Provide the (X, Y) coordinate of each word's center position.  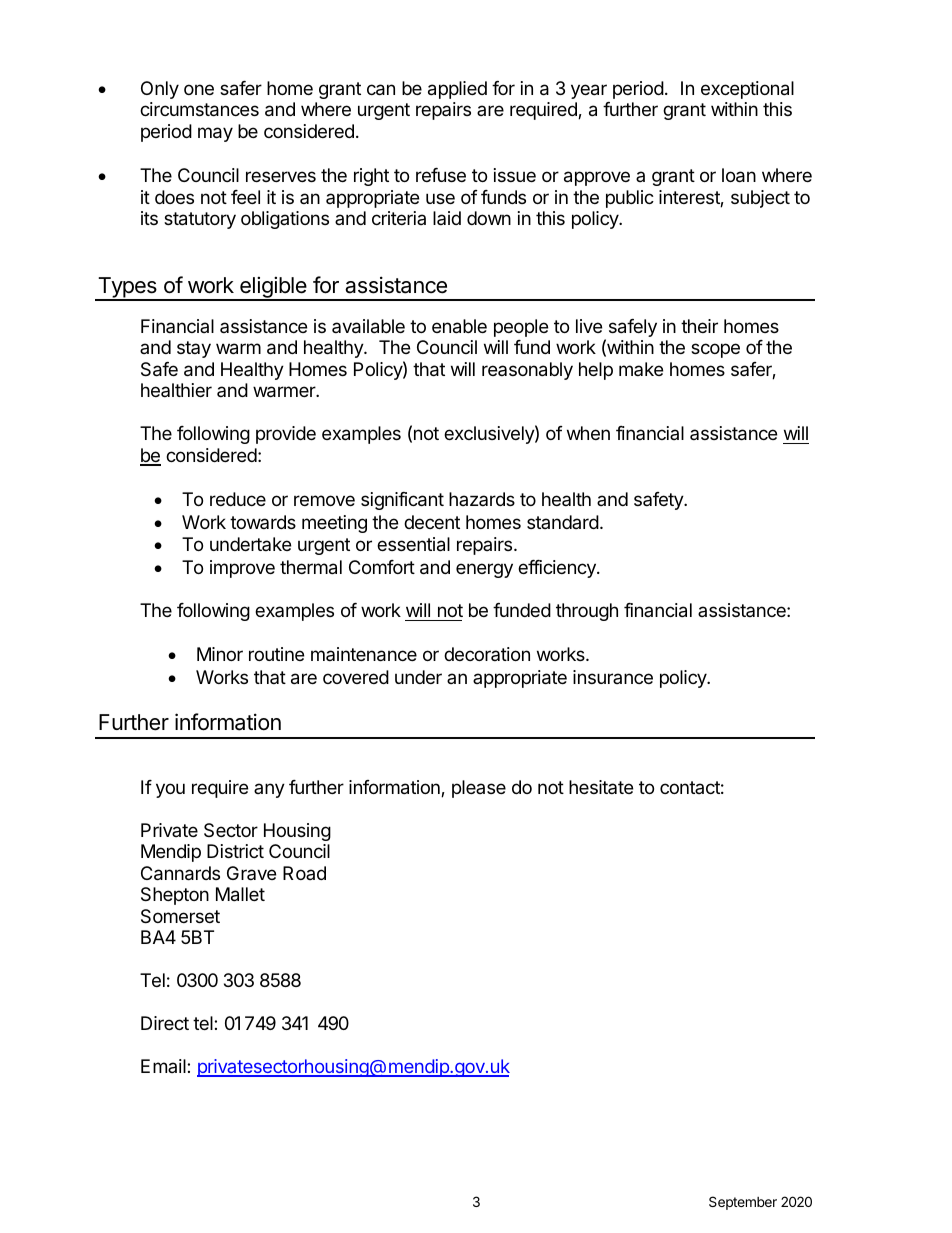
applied (457, 90)
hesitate (601, 787)
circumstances (199, 109)
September (743, 1203)
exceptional (747, 90)
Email (164, 1066)
